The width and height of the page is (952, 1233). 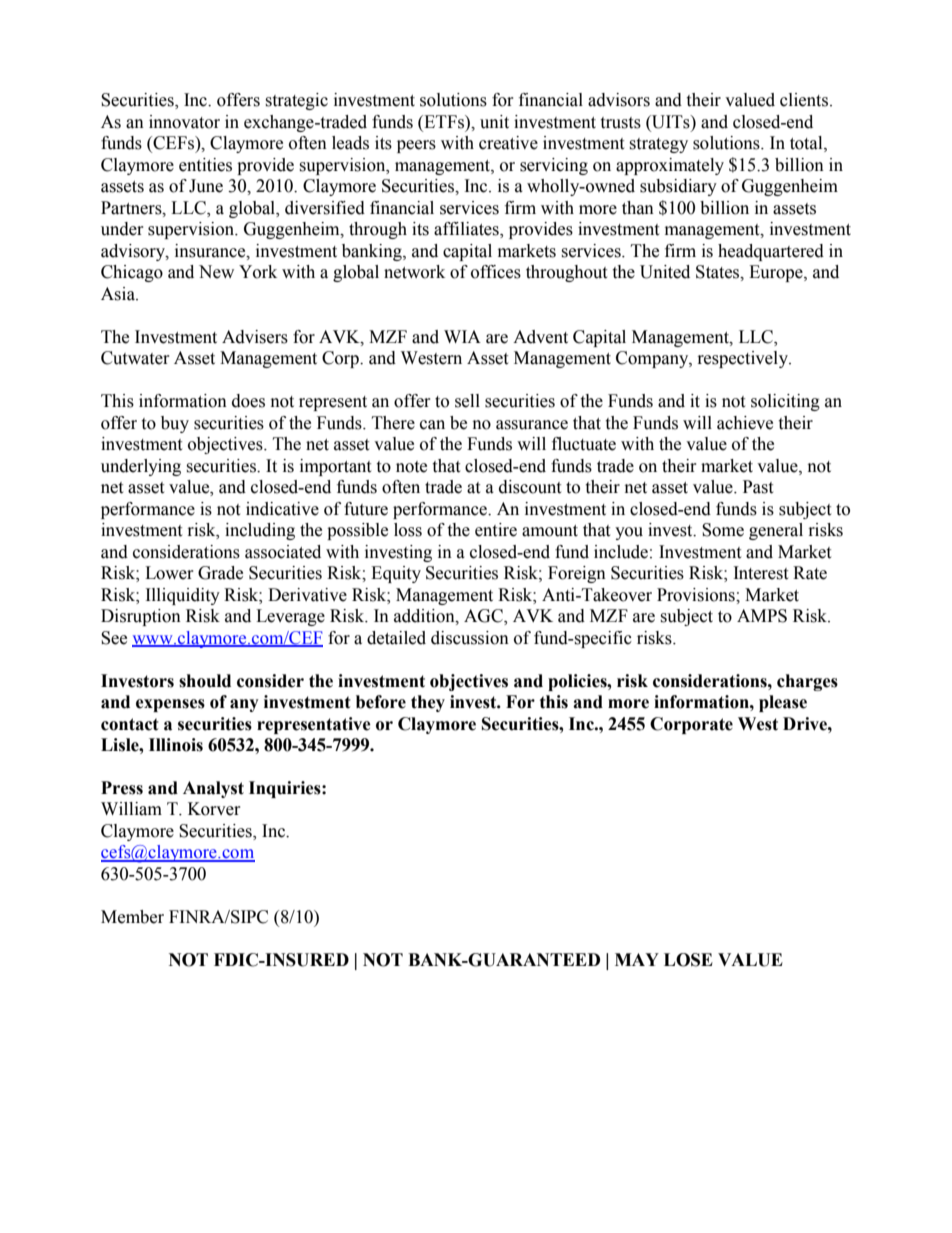 I want to click on innovator, so click(x=184, y=122).
